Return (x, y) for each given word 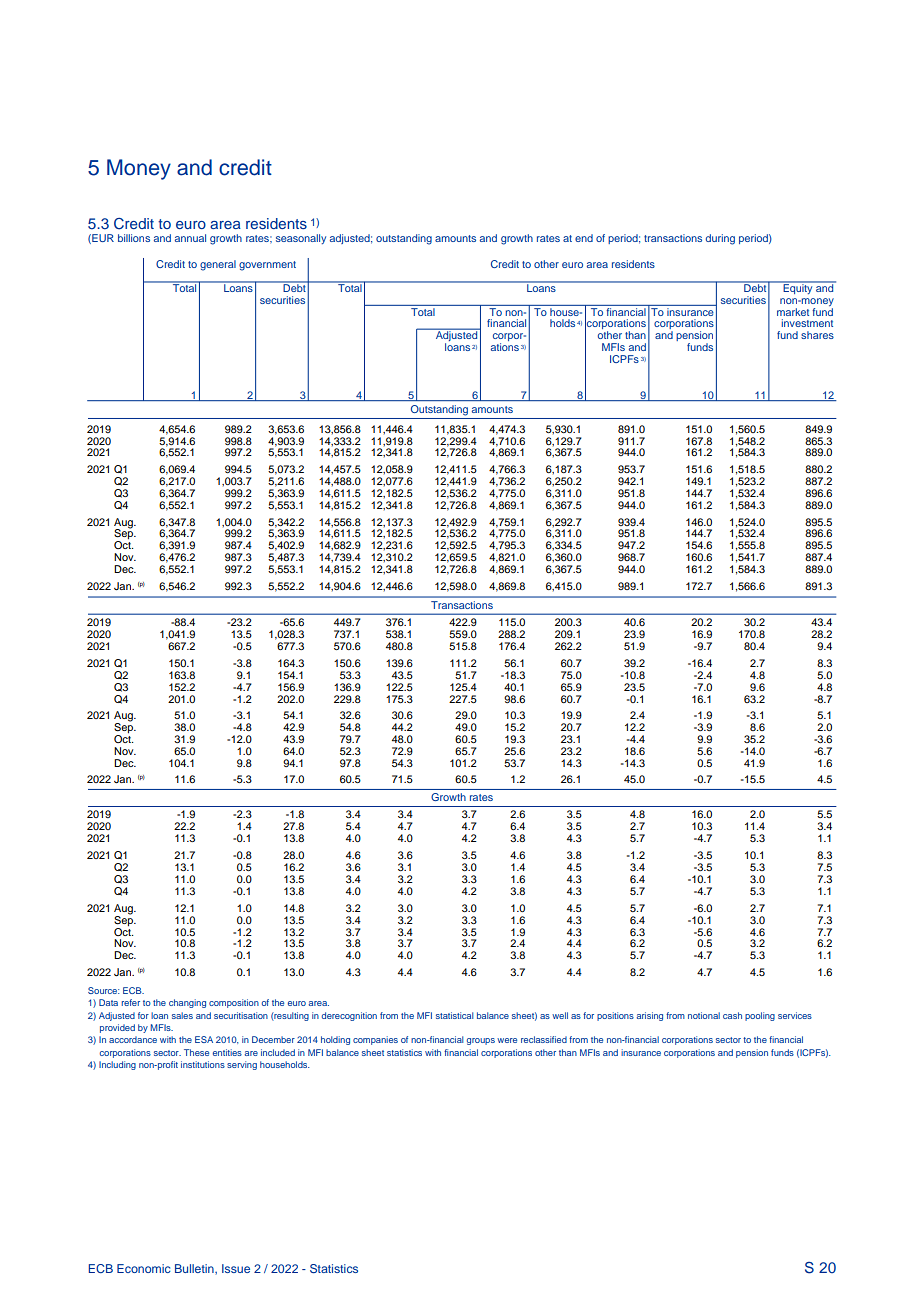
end (584, 238)
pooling (760, 1016)
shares (817, 335)
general (218, 265)
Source (104, 990)
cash (732, 1015)
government (267, 266)
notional (704, 1015)
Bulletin (195, 1269)
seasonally (301, 239)
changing (187, 1003)
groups (481, 1041)
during (720, 239)
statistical (455, 1015)
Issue (236, 1268)
